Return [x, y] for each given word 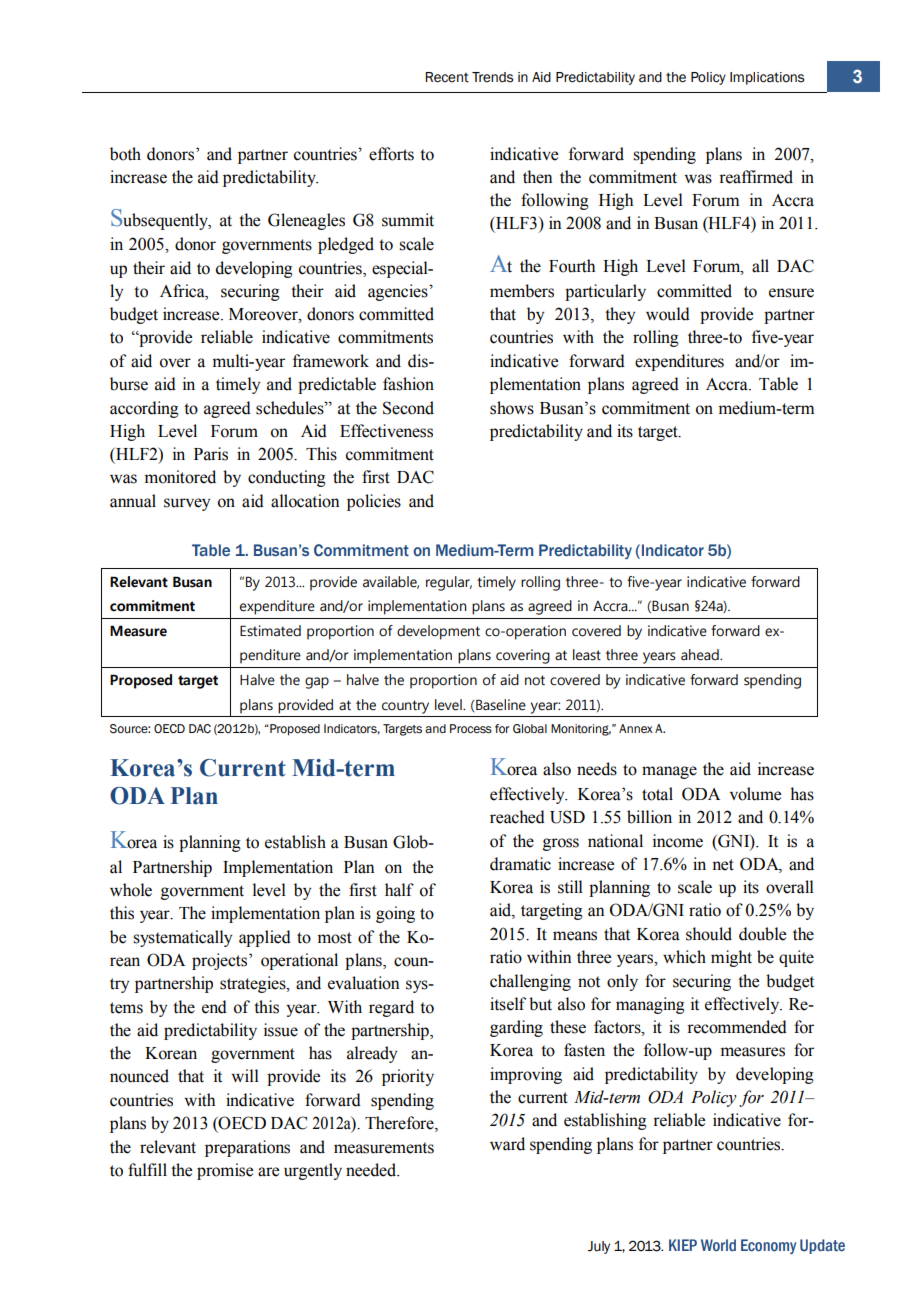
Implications [767, 78]
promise [225, 1171]
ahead [701, 655]
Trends [492, 77]
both [125, 154]
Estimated [270, 631]
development [438, 632]
